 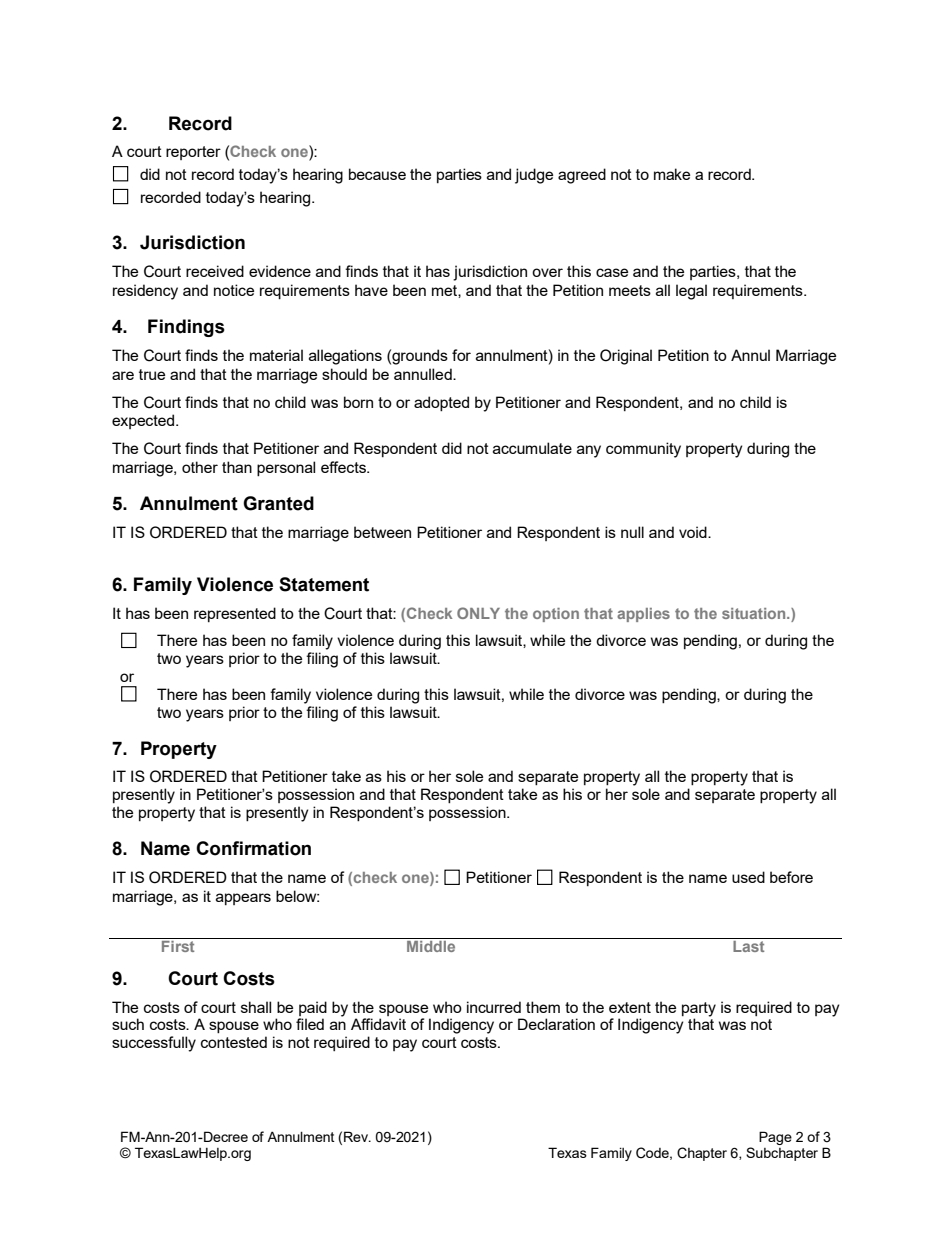 What do you see at coordinates (534, 176) in the page?
I see `judge` at bounding box center [534, 176].
